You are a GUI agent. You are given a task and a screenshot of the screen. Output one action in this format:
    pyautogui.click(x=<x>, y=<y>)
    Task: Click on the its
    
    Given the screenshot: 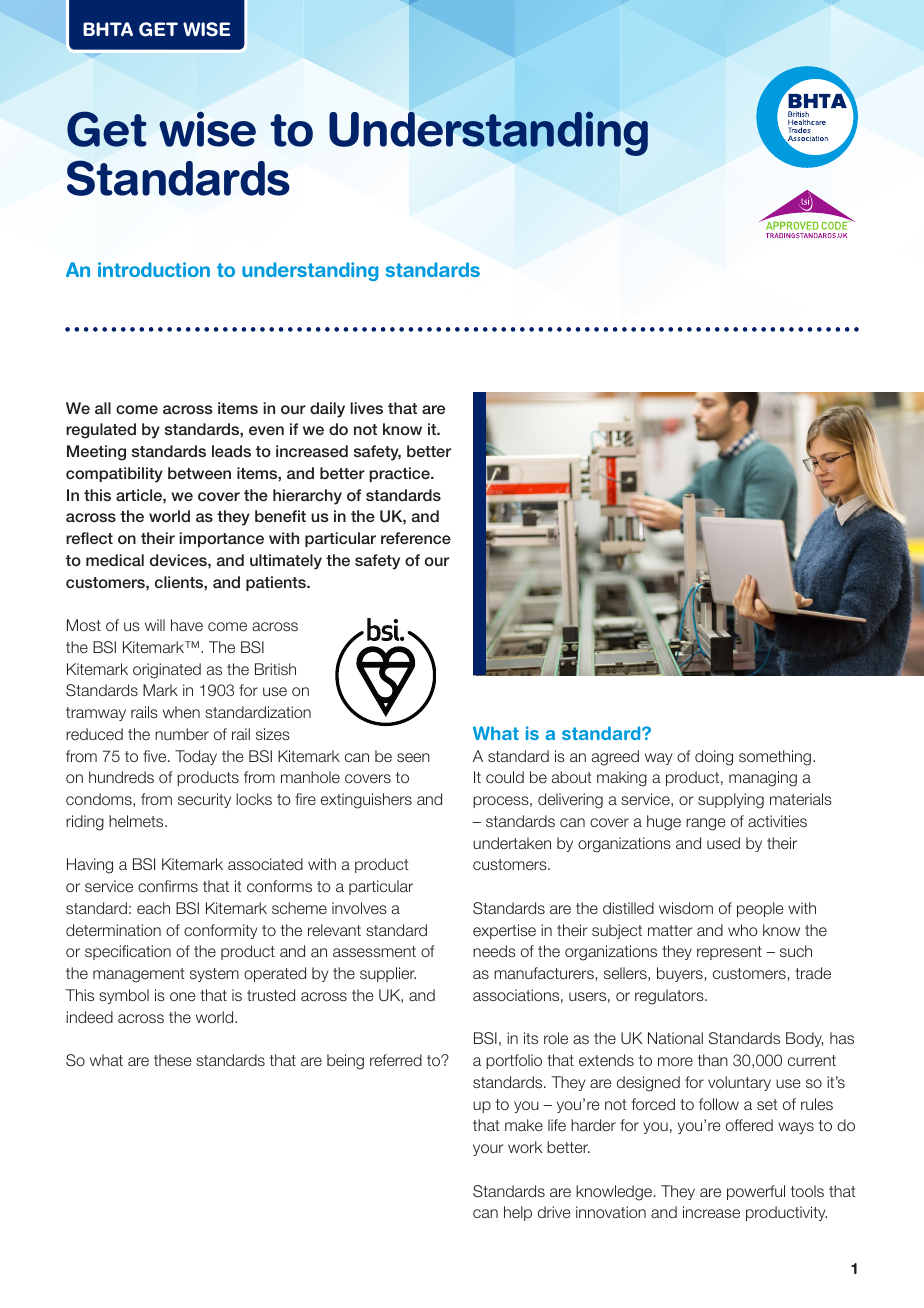 What is the action you would take?
    pyautogui.click(x=531, y=1038)
